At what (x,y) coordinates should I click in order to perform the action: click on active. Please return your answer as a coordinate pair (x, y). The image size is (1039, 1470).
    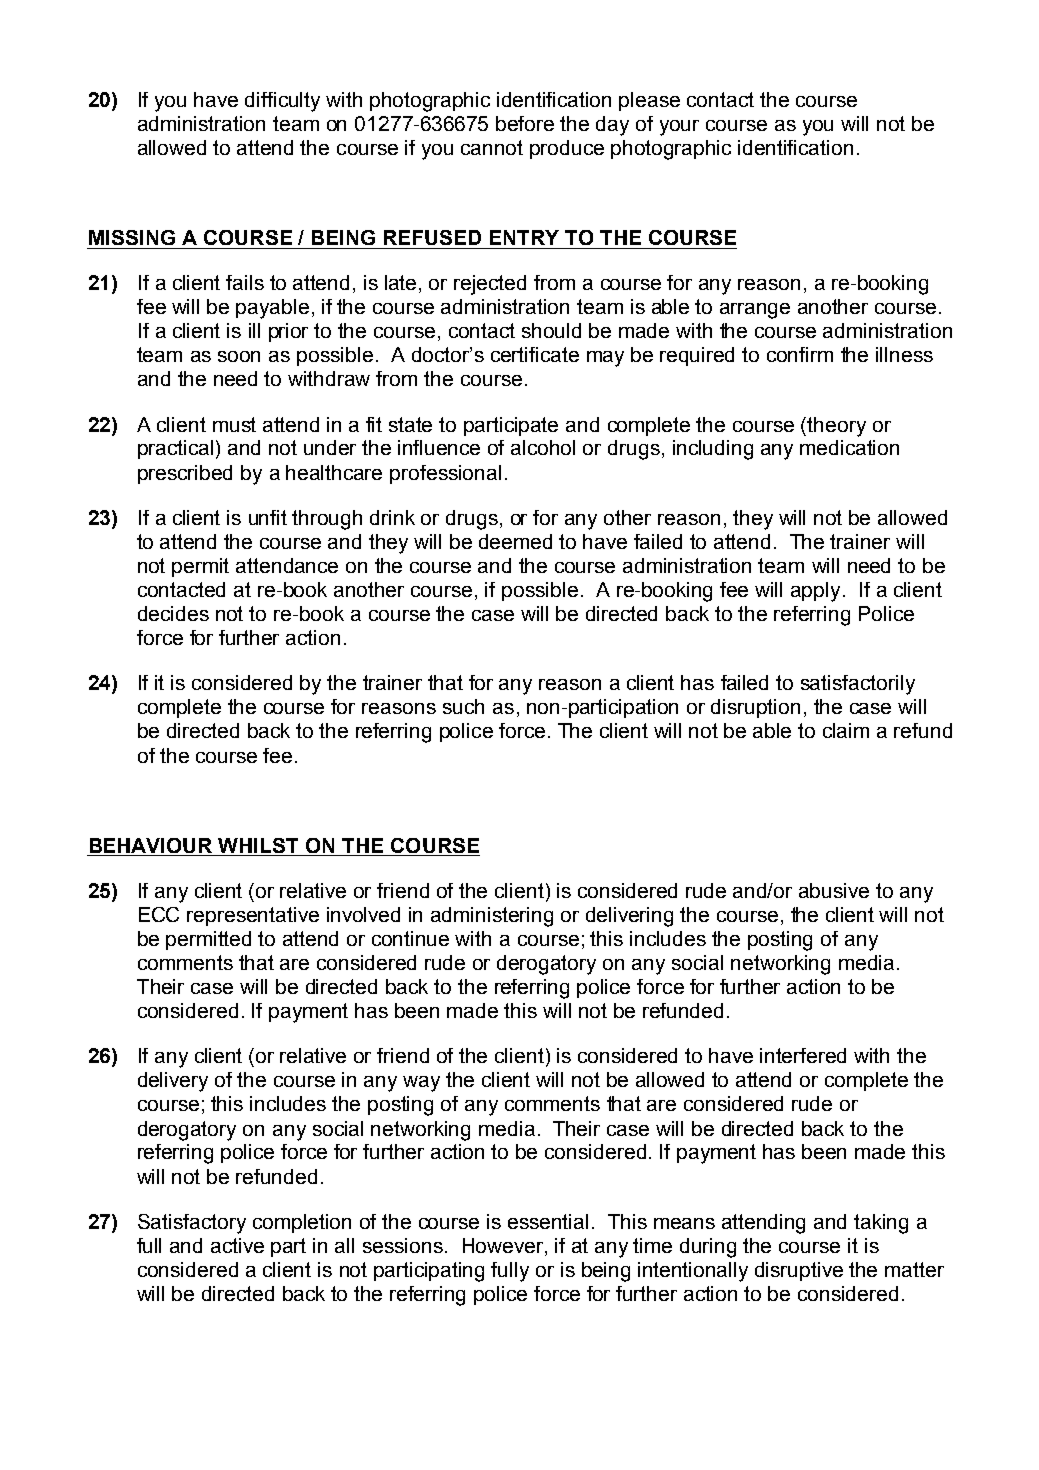
    Looking at the image, I should click on (237, 1245).
